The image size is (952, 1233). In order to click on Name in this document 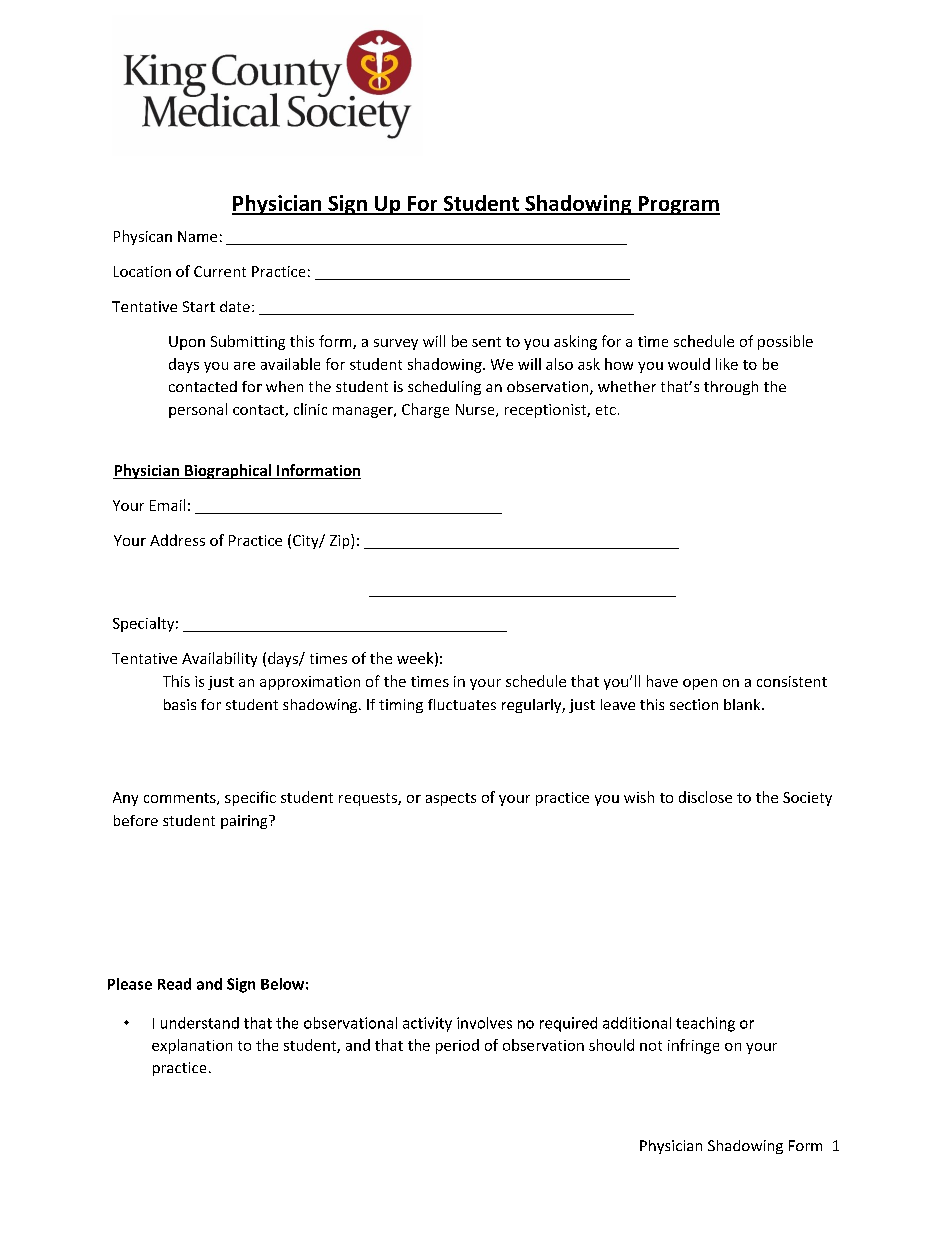, I will do `click(197, 236)`.
